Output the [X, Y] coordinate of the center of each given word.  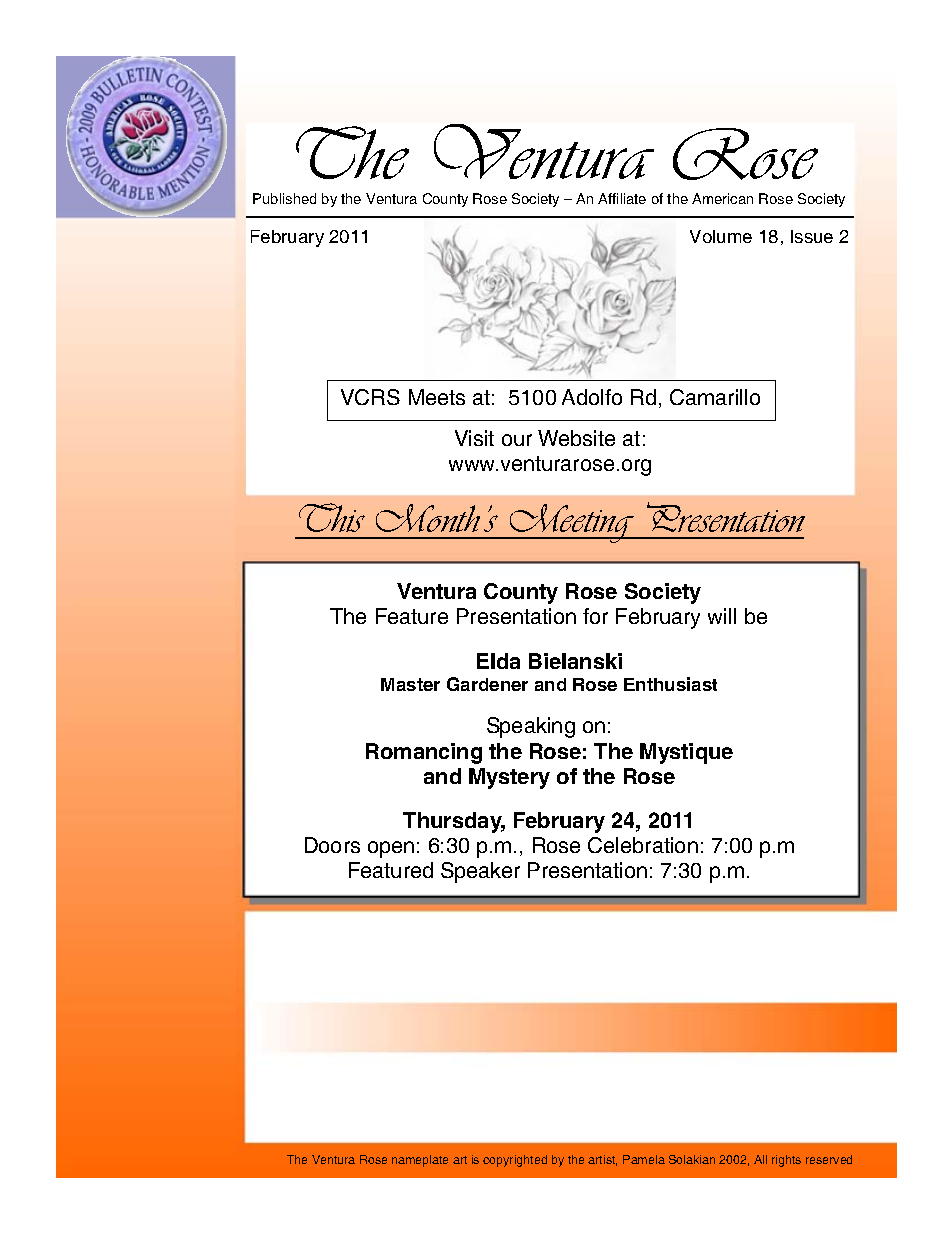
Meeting [571, 523]
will [722, 616]
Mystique [686, 753]
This [332, 517]
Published [284, 198]
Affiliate [622, 198]
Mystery [509, 778]
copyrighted [515, 1161]
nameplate [420, 1161]
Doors [332, 845]
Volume [721, 236]
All [760, 1159]
